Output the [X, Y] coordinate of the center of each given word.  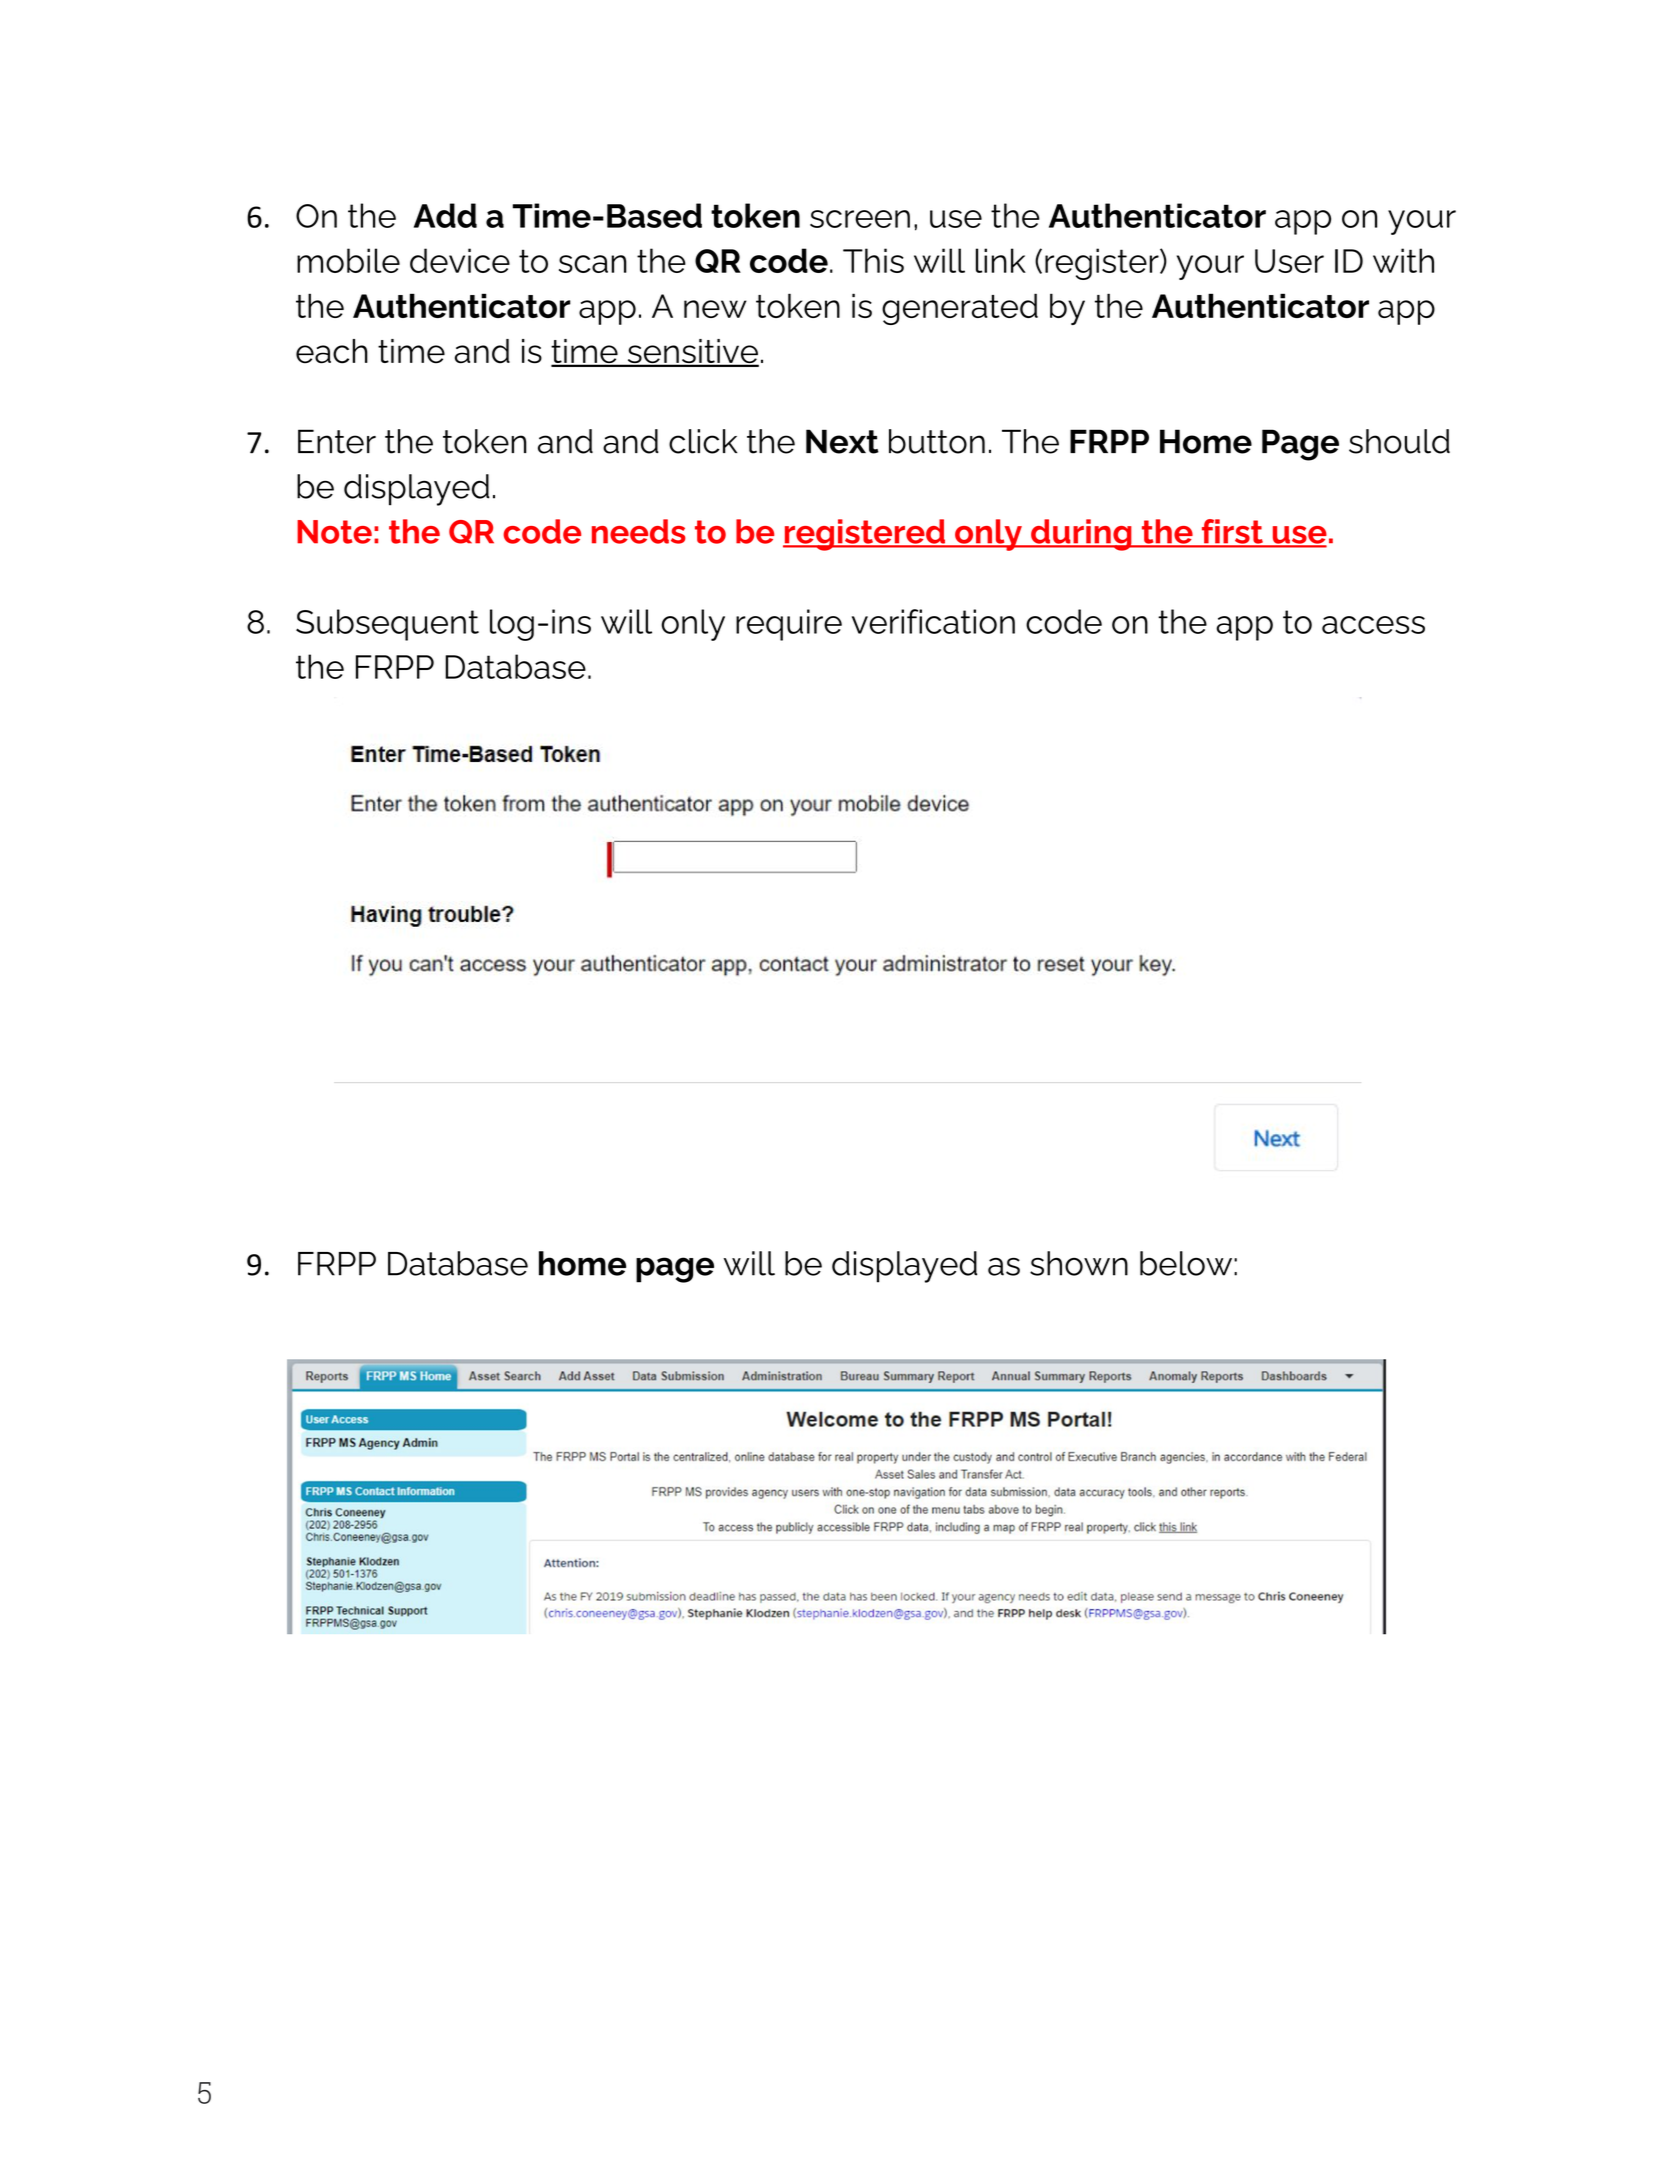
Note [334, 532]
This [873, 260]
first [1232, 532]
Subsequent [387, 625]
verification [933, 621]
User [1289, 261]
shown [1079, 1263]
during [1081, 535]
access [1373, 625]
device [460, 260]
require [789, 625]
